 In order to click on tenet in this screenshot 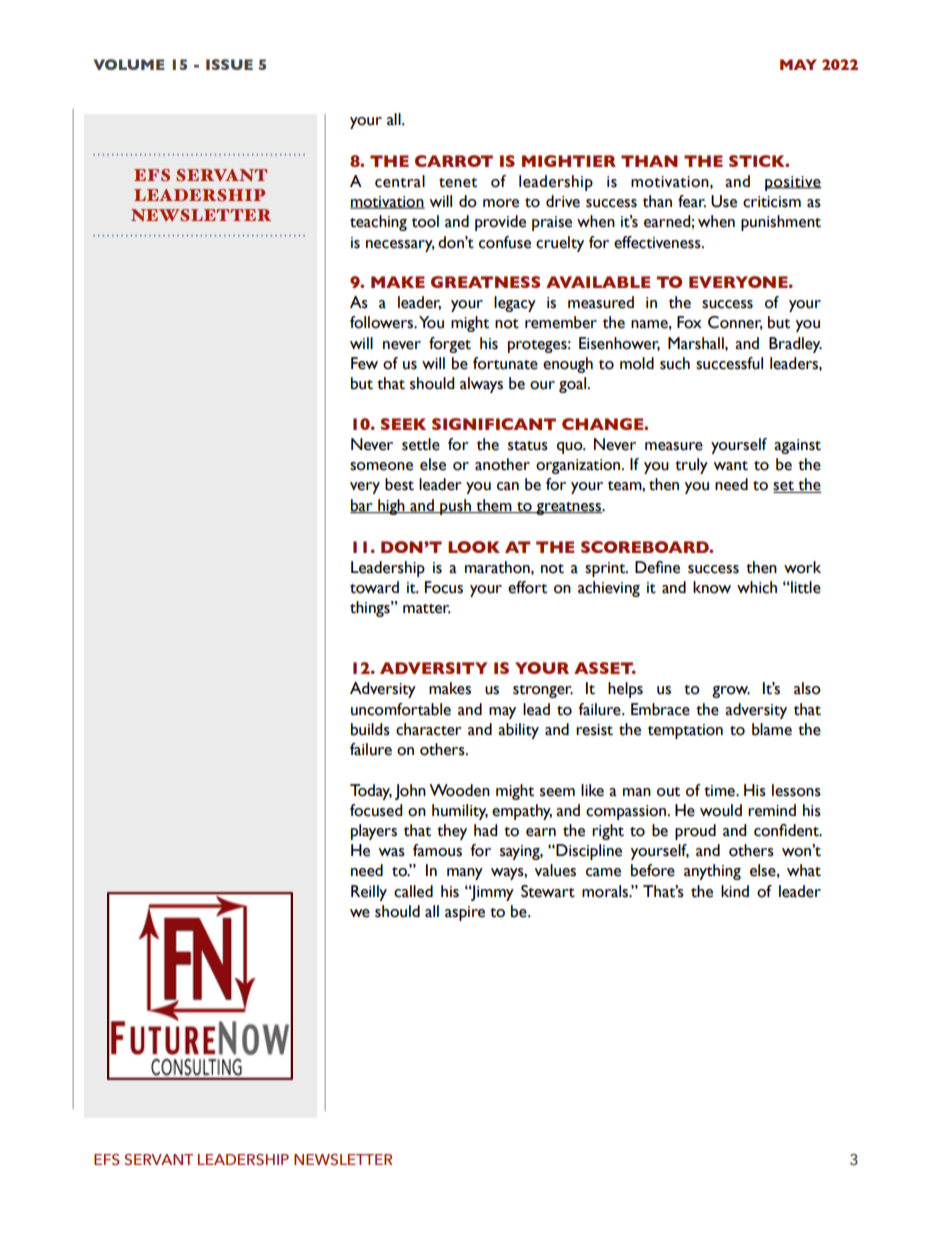, I will do `click(458, 183)`.
